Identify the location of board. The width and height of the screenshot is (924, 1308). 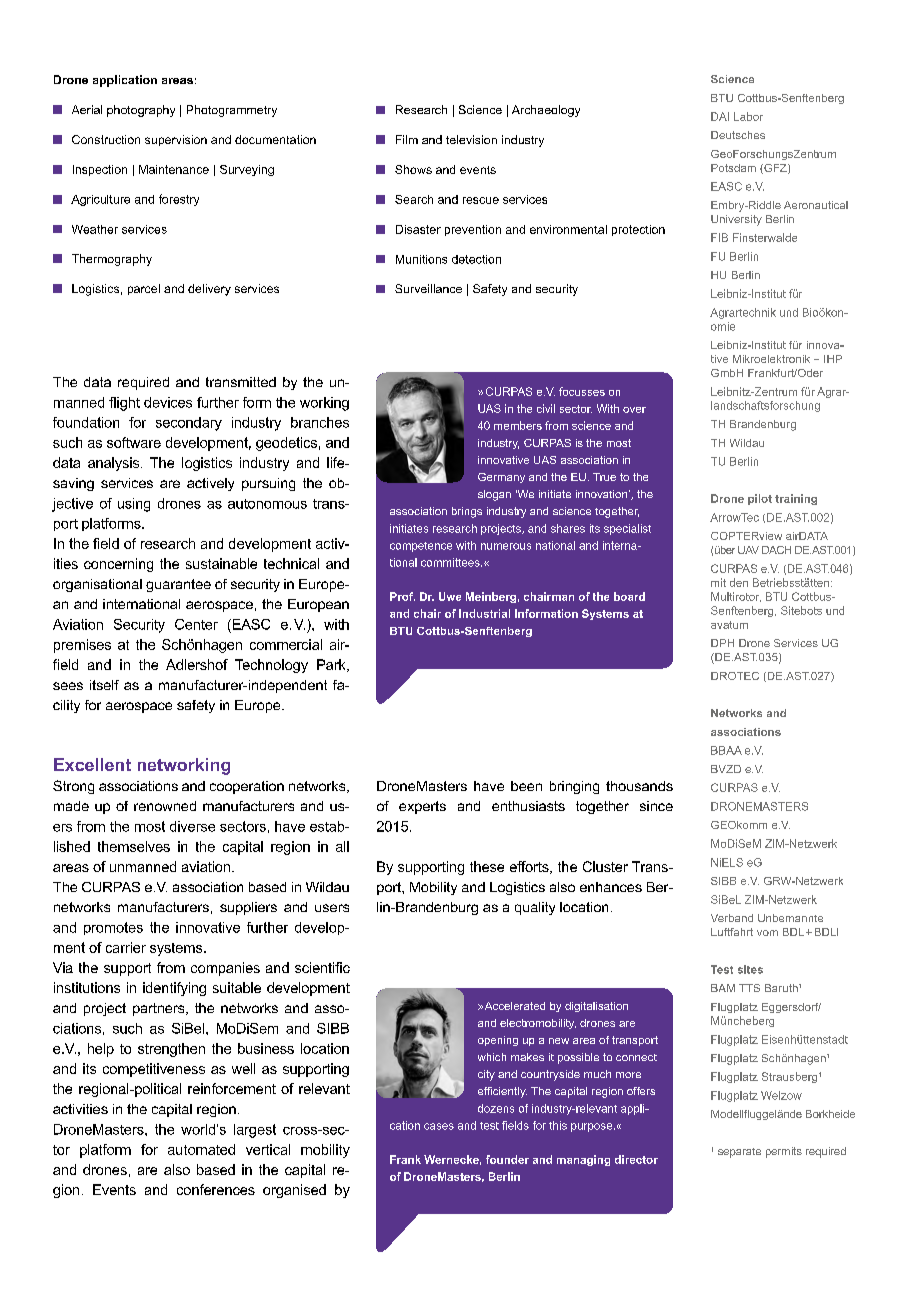
(629, 596).
